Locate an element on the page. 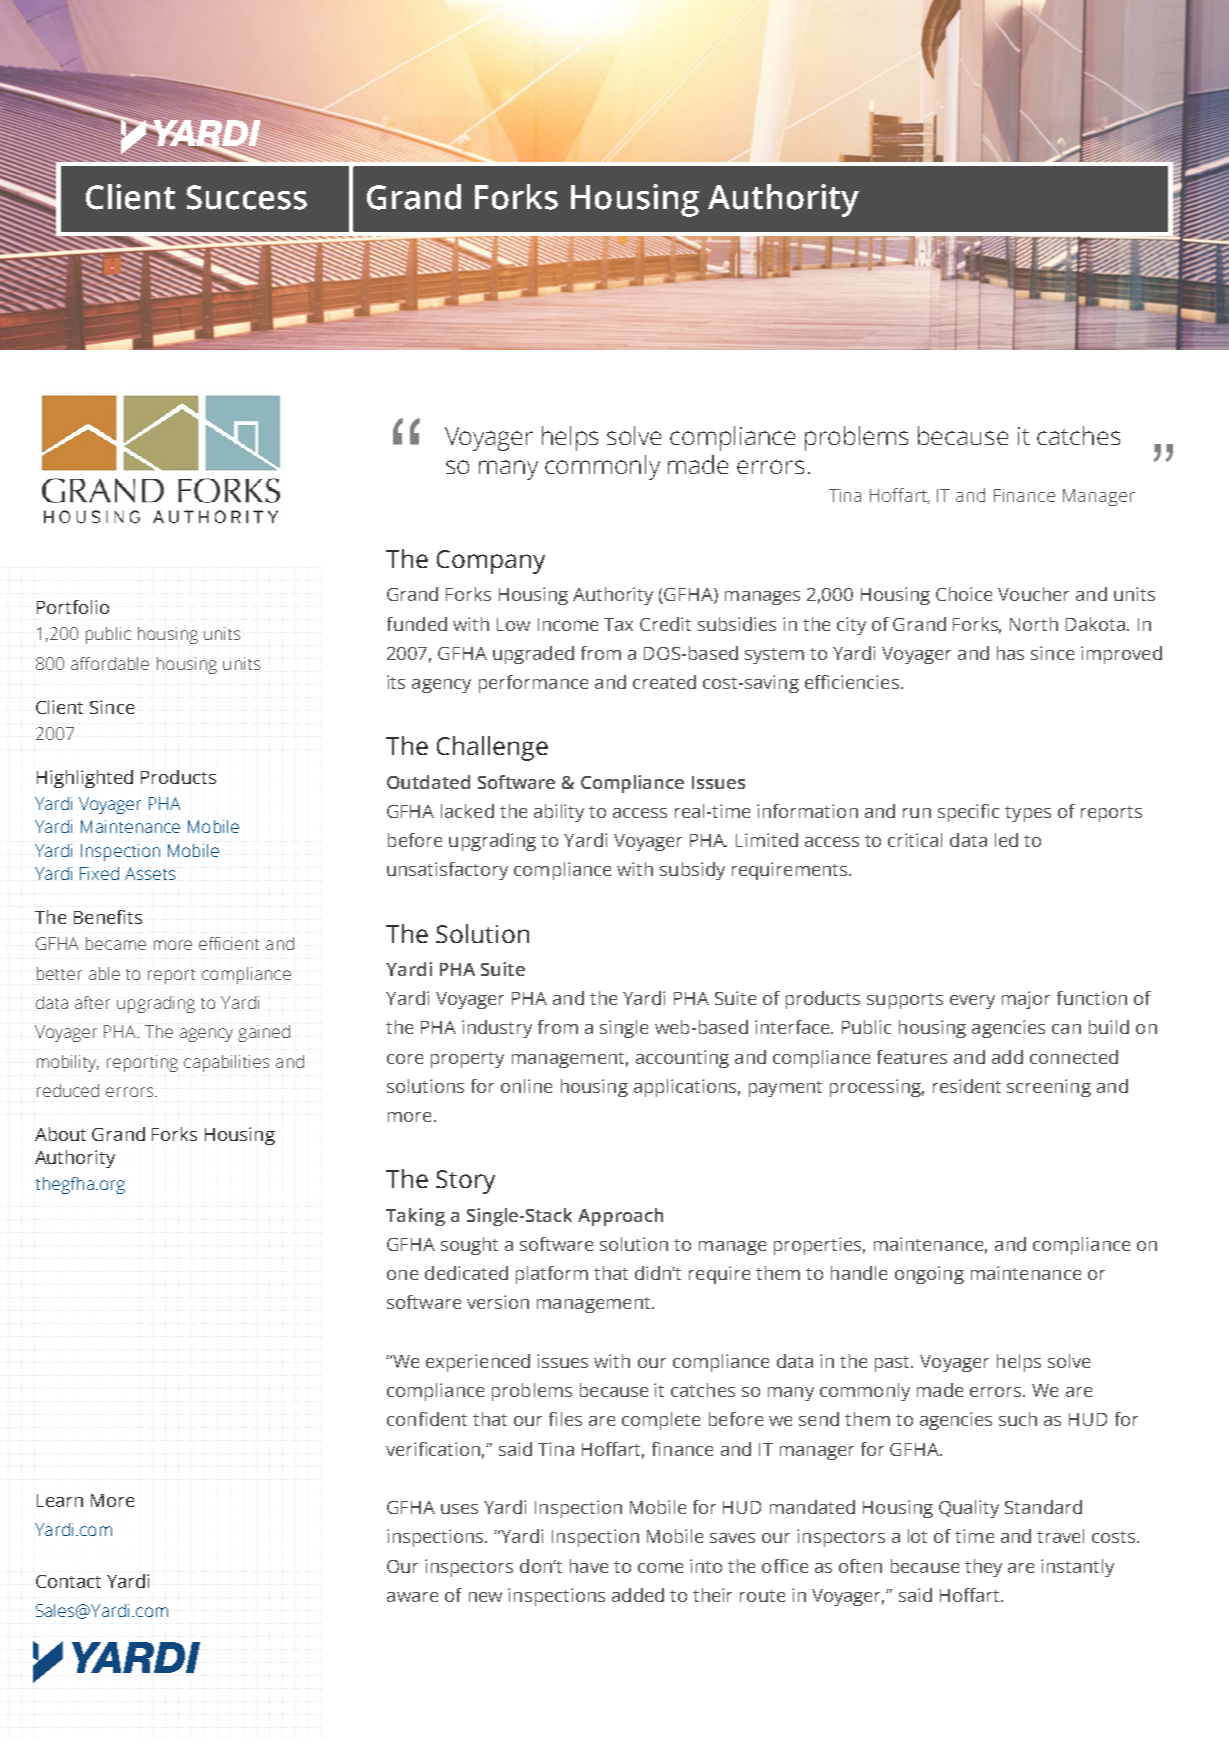  Portfolio is located at coordinates (73, 607).
